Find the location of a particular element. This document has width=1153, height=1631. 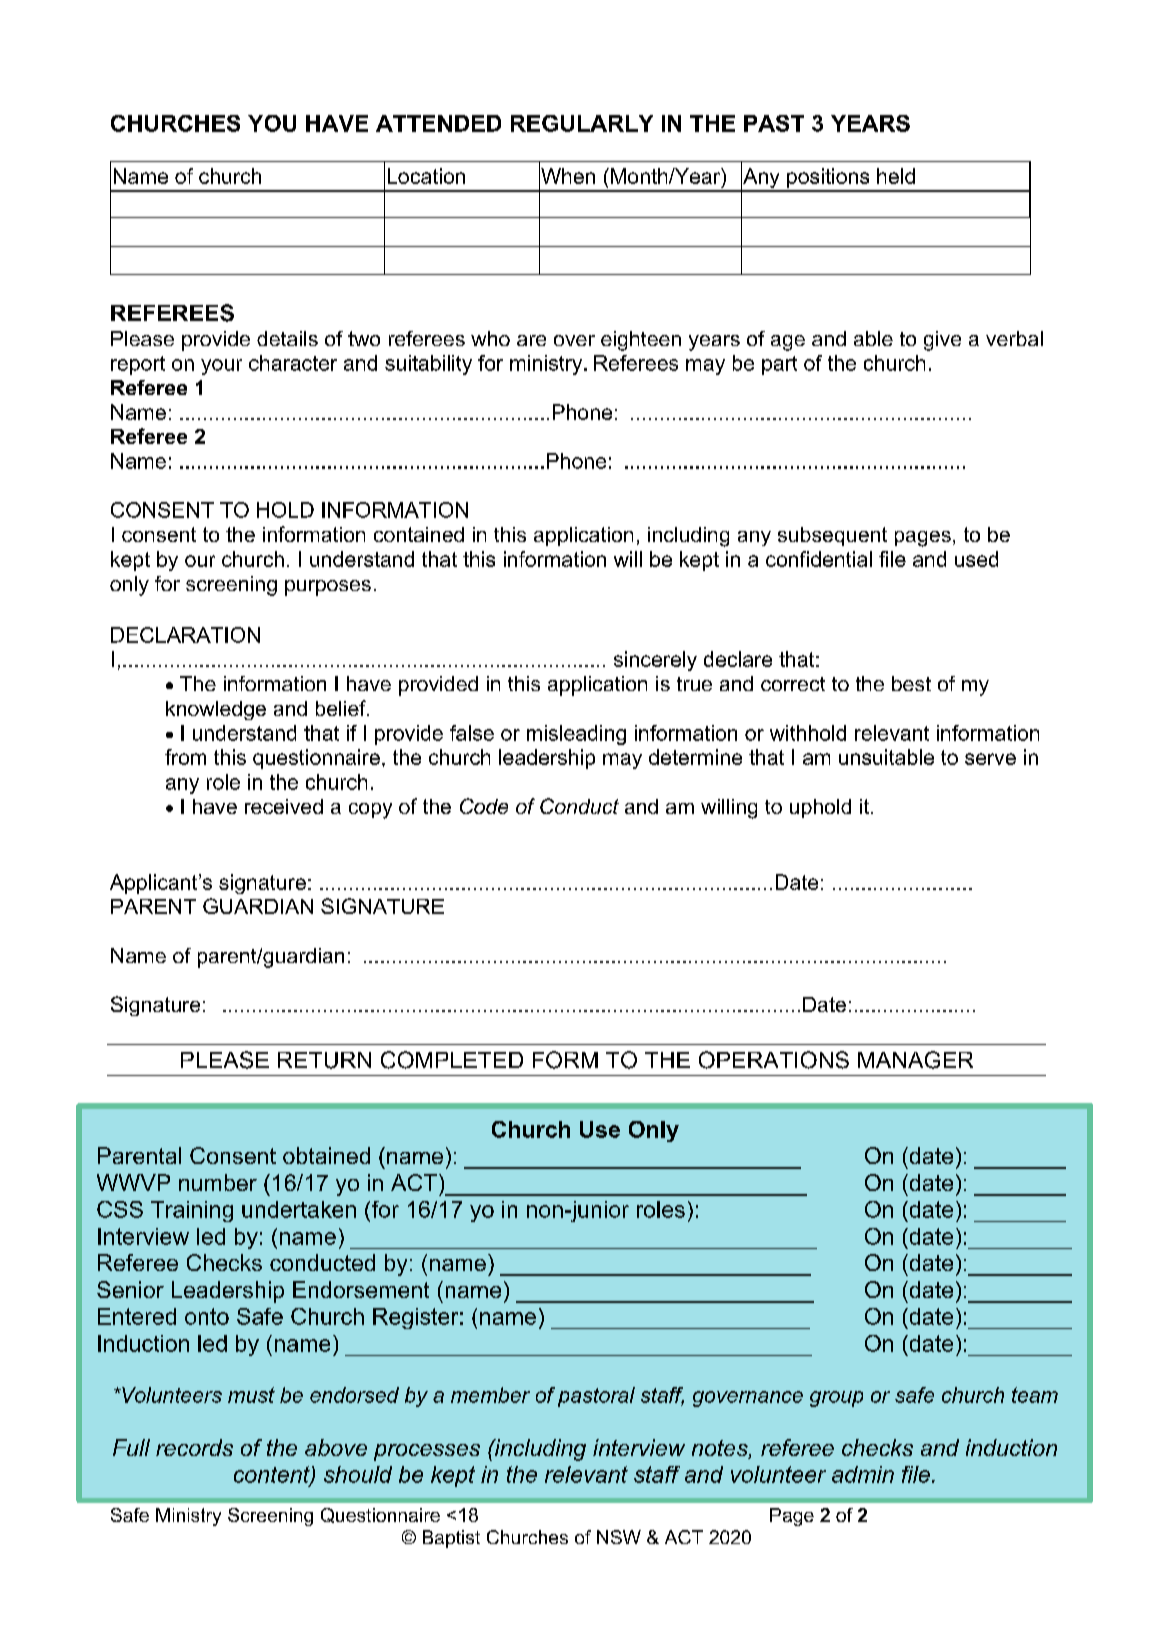

Code is located at coordinates (484, 806).
